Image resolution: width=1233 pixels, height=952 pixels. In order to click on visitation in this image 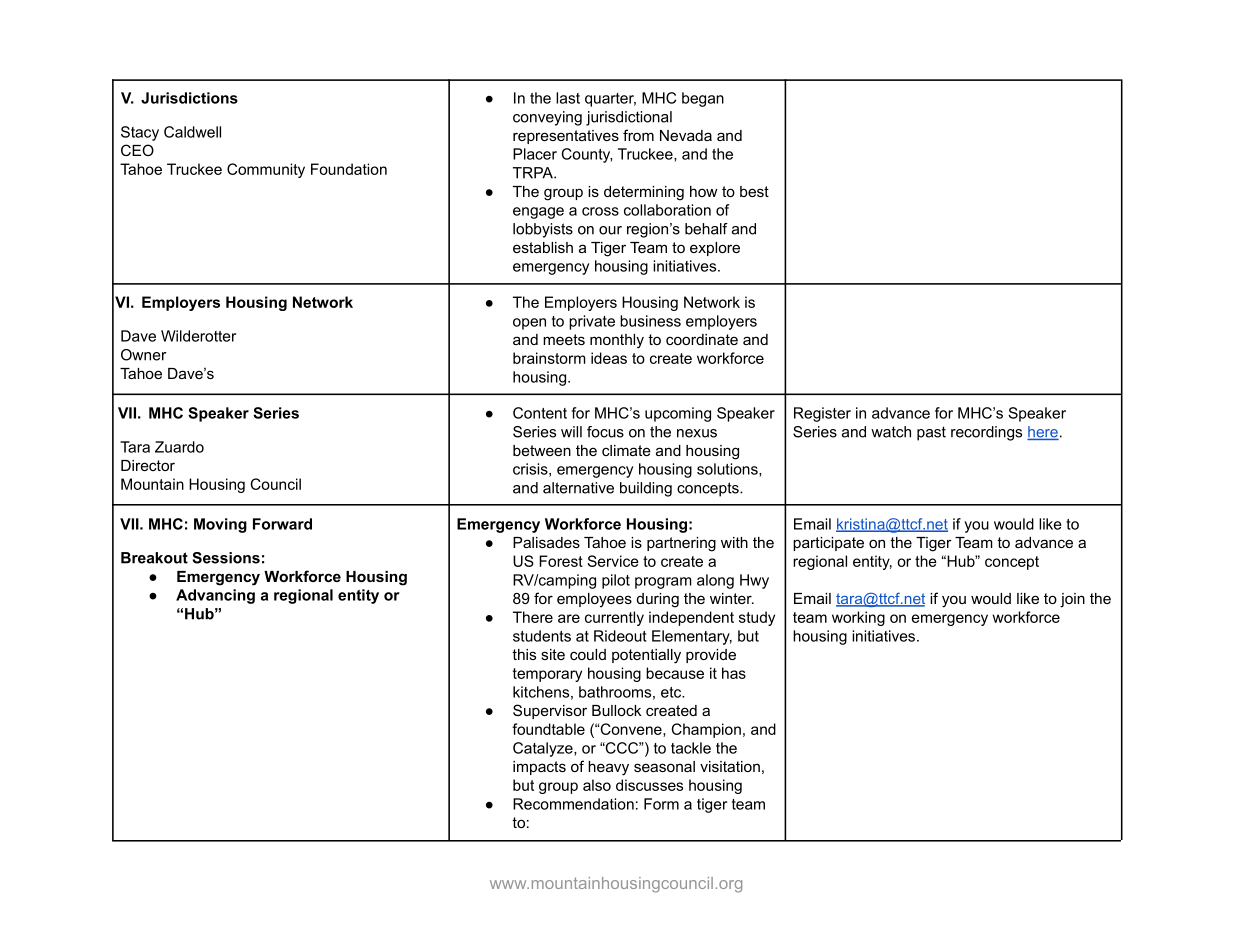, I will do `click(730, 766)`.
